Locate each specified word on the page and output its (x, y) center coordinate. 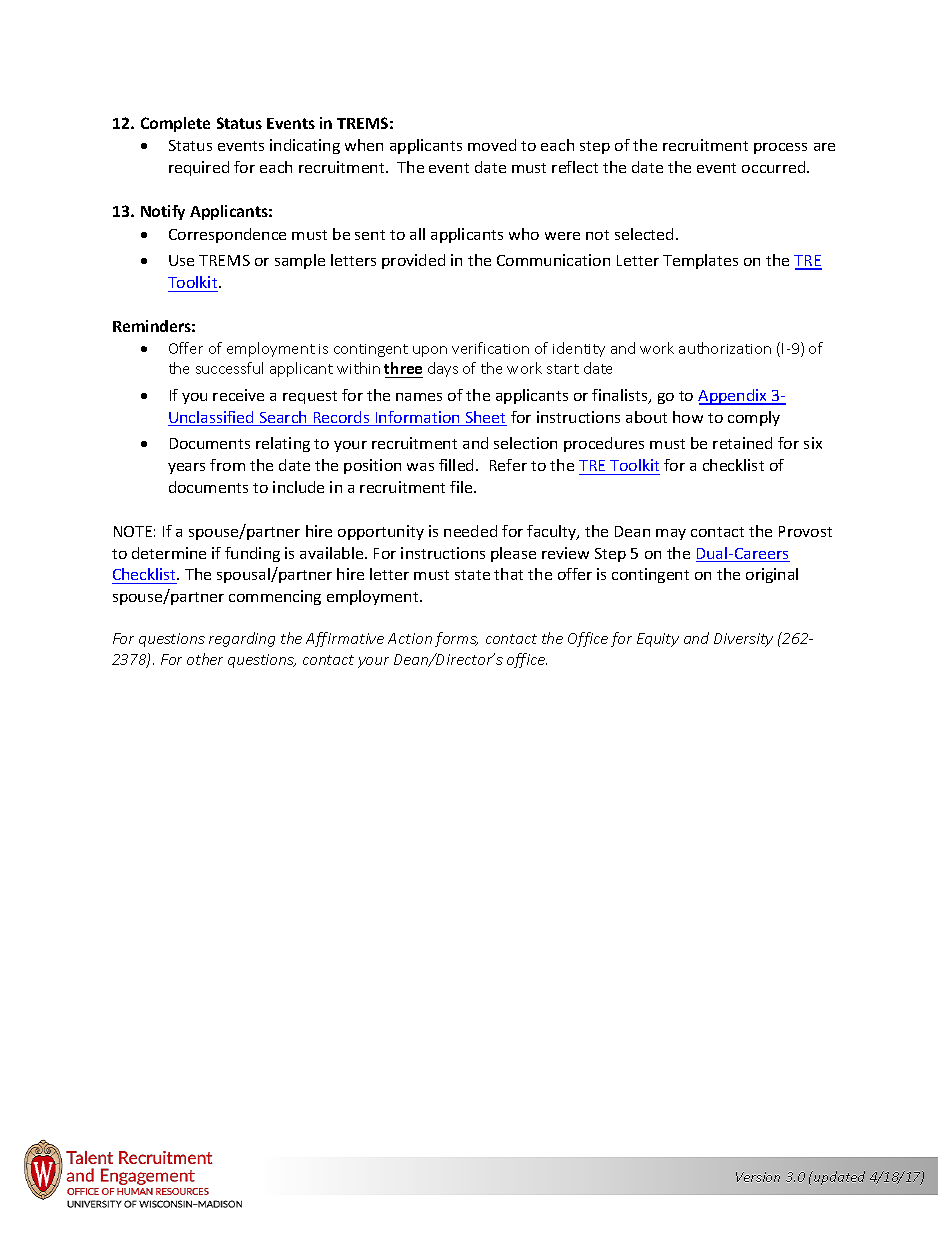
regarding (242, 639)
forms (456, 639)
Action (410, 638)
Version (758, 1177)
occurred (775, 167)
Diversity (743, 640)
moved (492, 145)
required (199, 168)
